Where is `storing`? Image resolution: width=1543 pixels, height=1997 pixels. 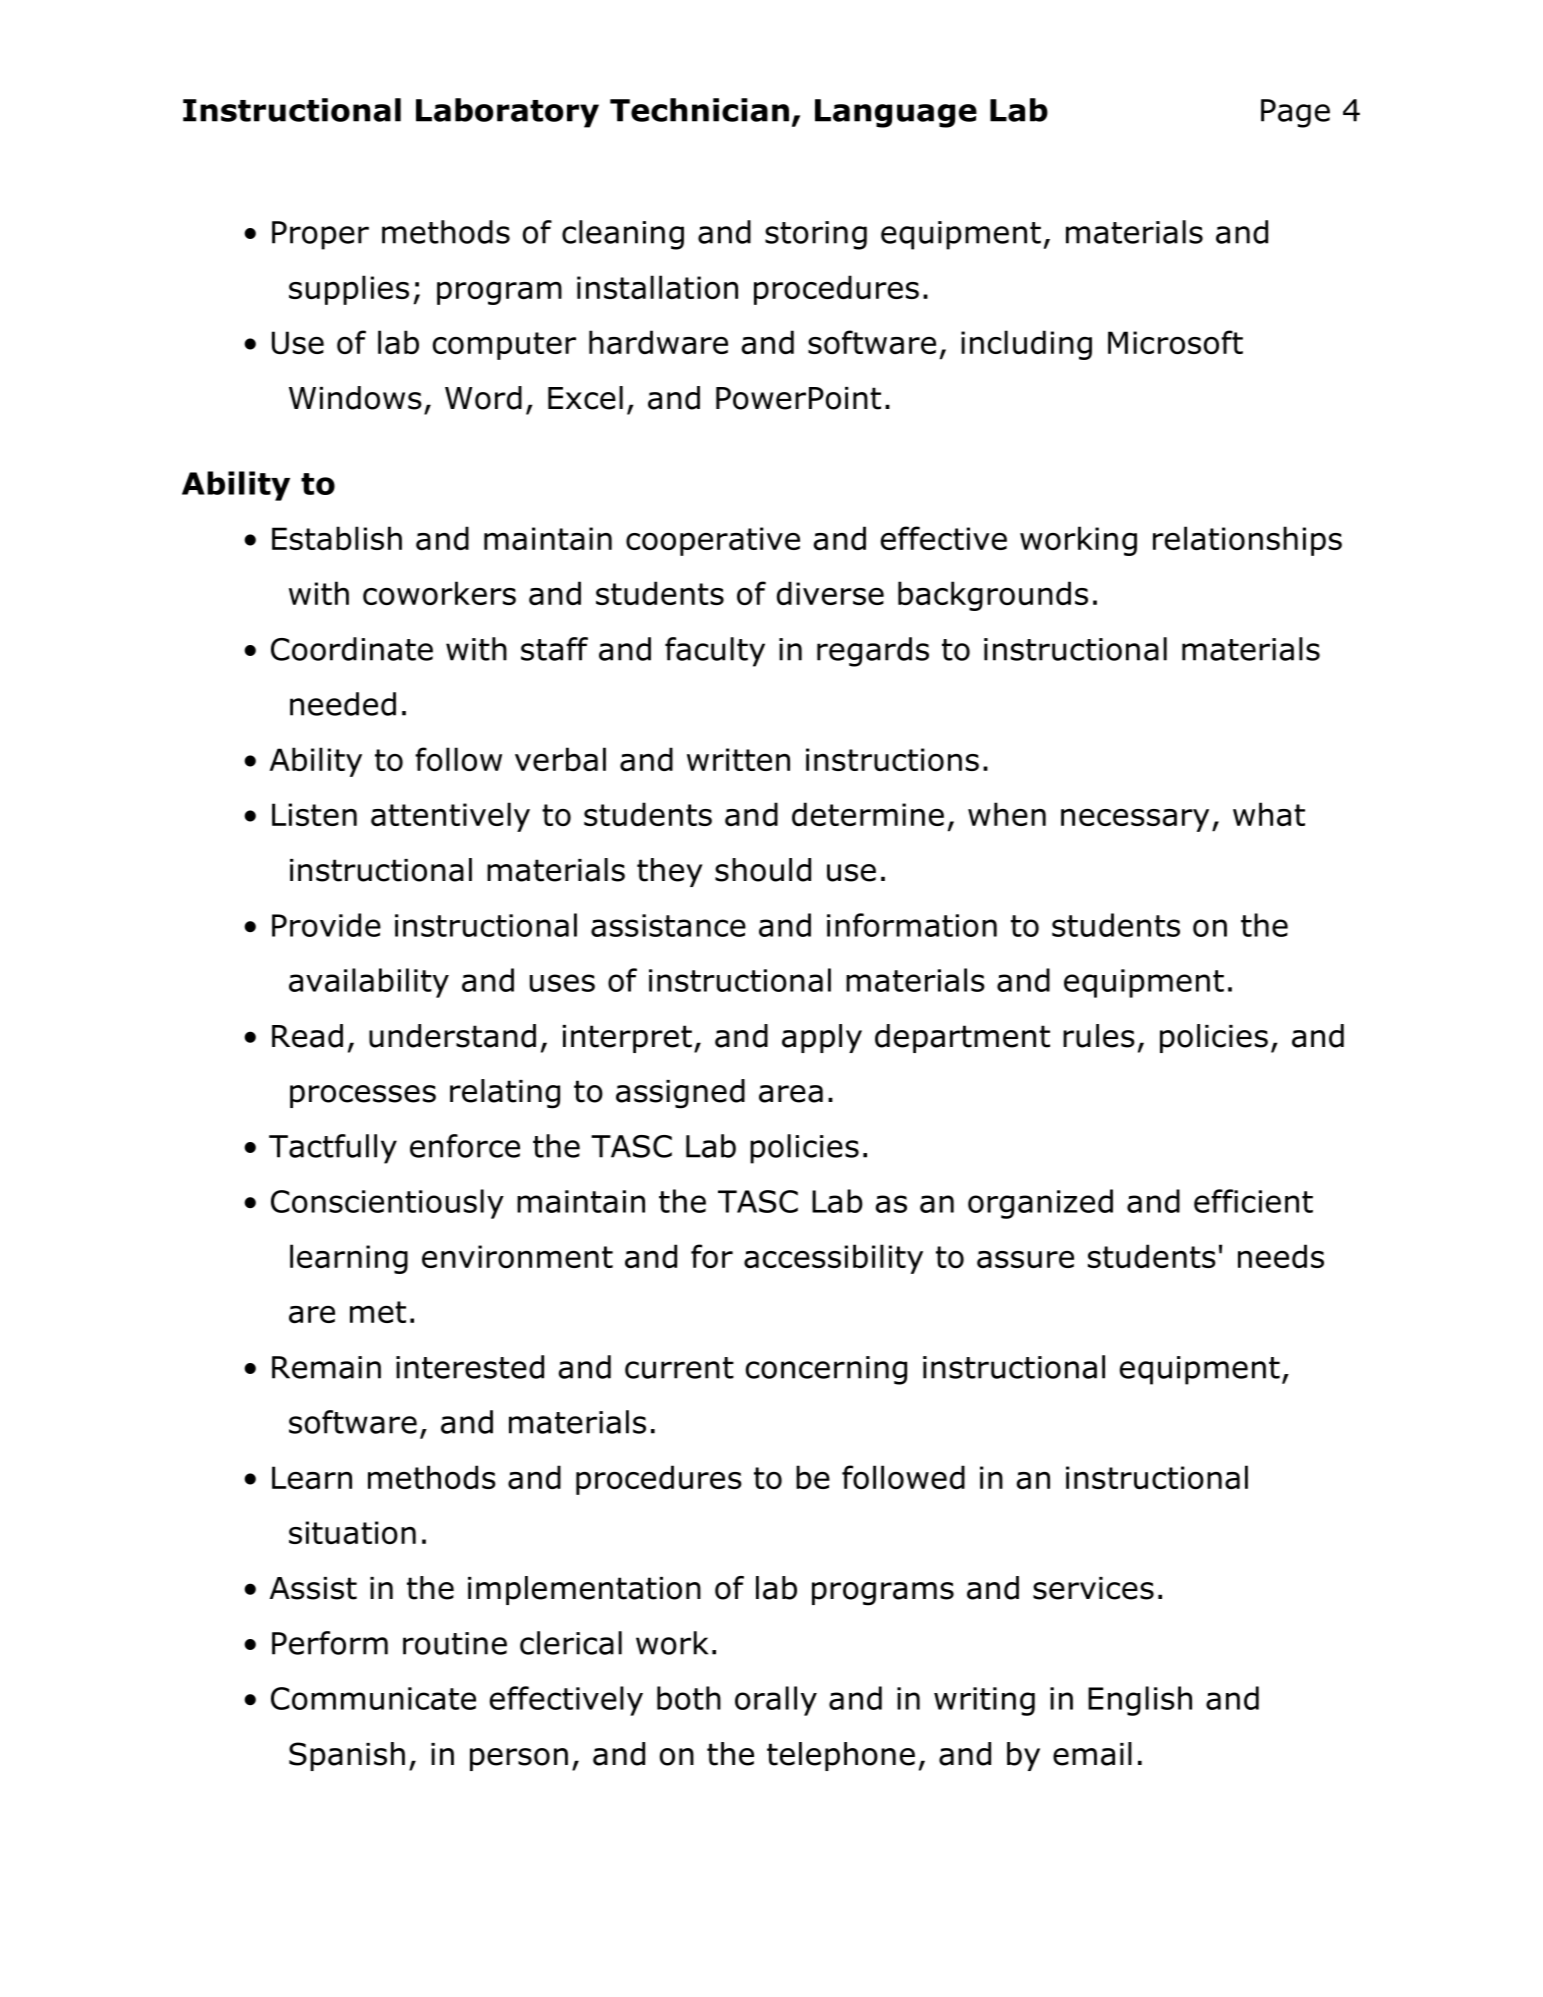 storing is located at coordinates (816, 235).
